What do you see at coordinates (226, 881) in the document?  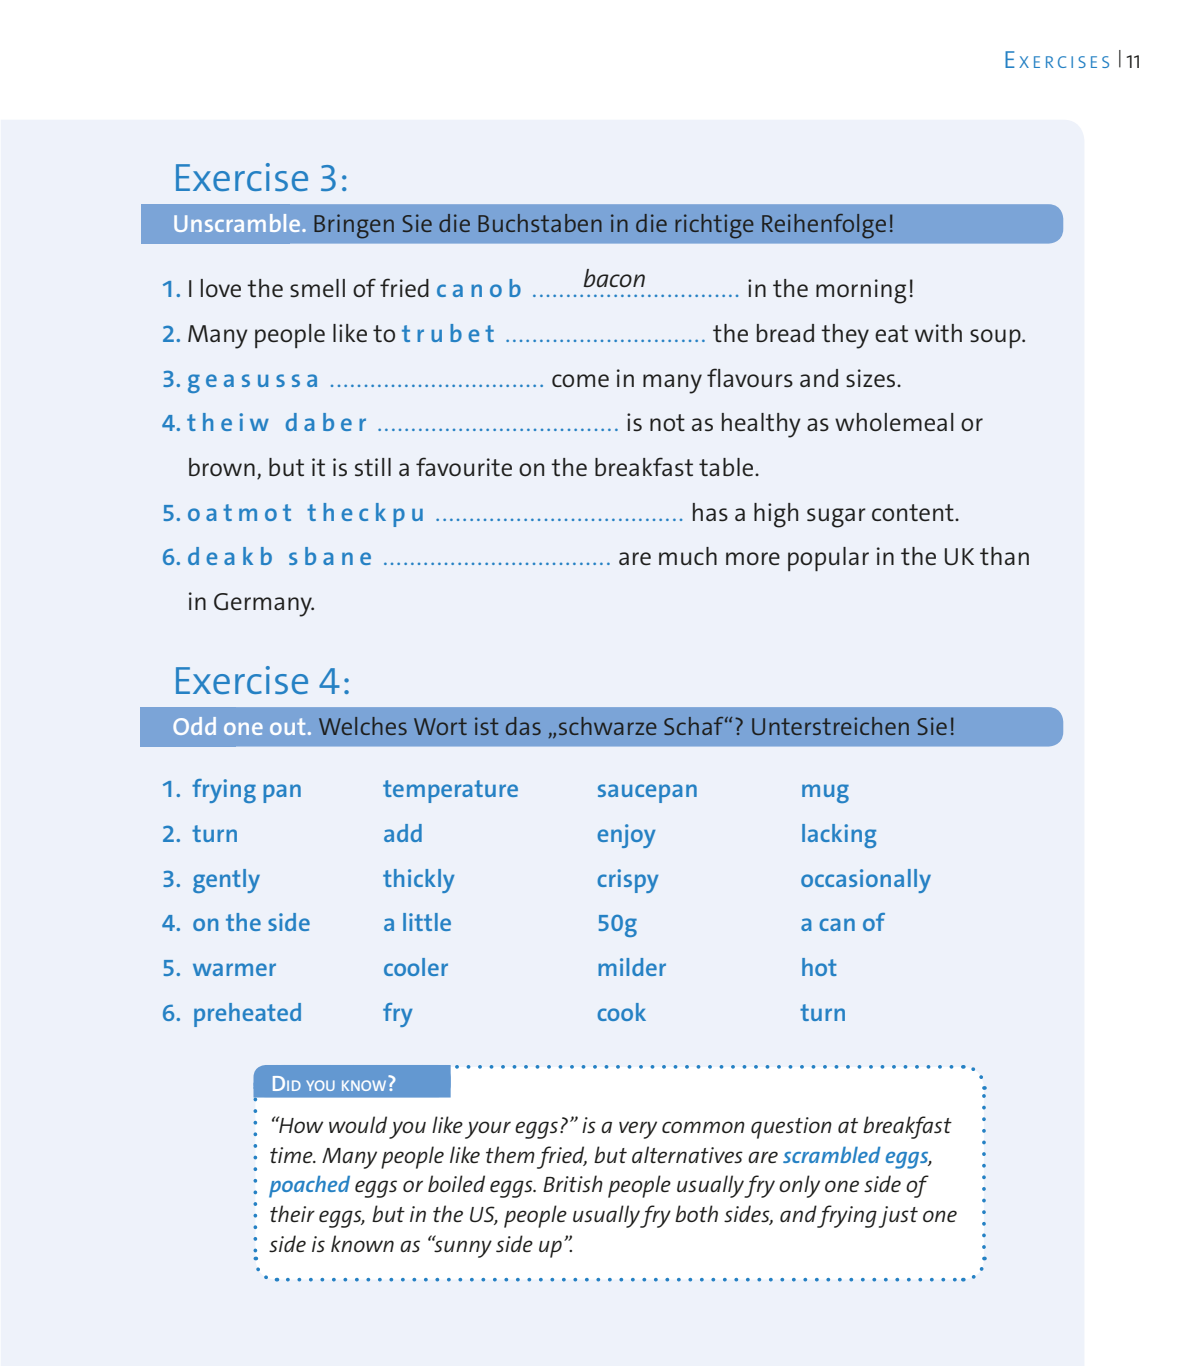 I see `gently` at bounding box center [226, 881].
